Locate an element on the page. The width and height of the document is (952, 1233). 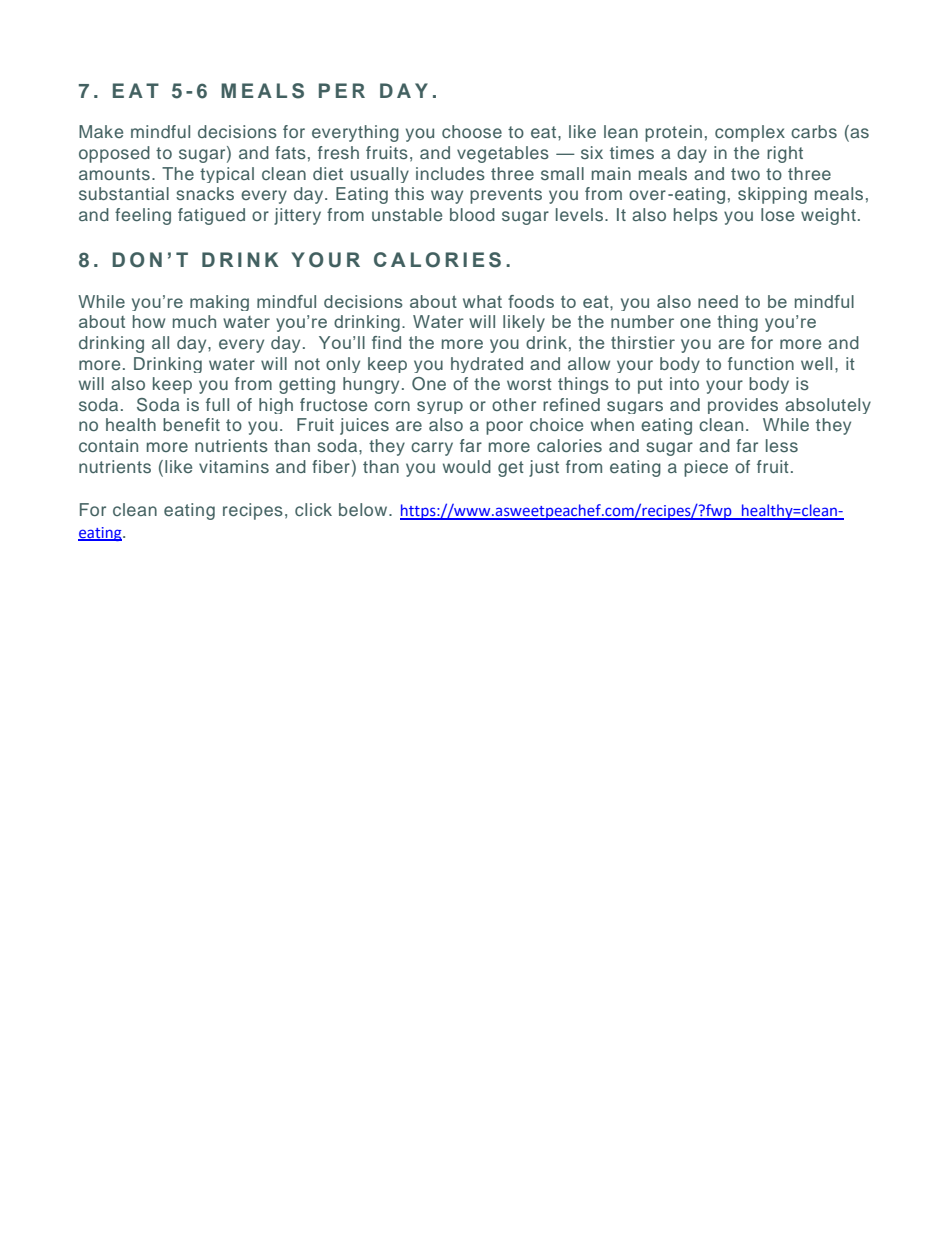
need is located at coordinates (718, 301).
